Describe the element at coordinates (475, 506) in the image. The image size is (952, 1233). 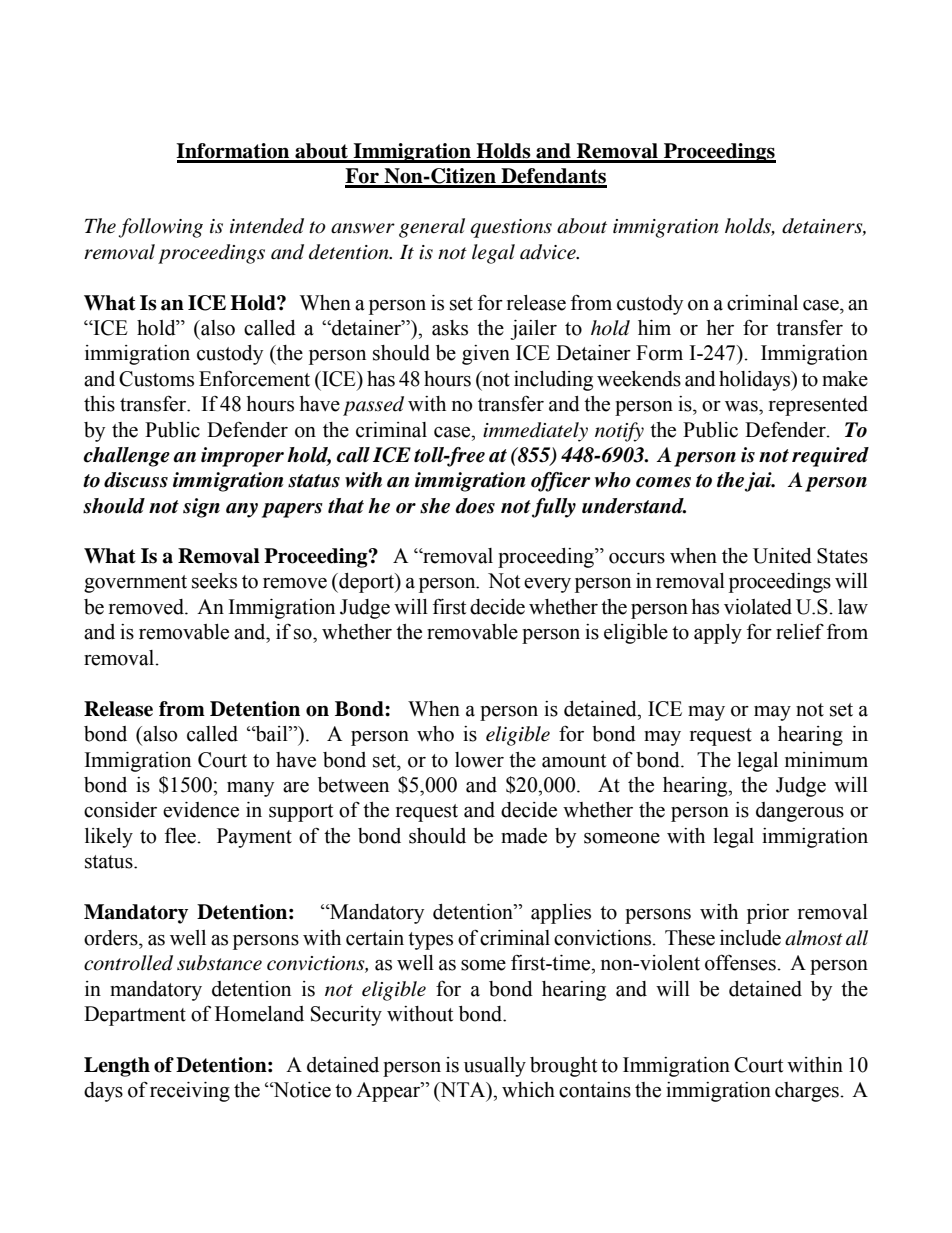
I see `does` at that location.
